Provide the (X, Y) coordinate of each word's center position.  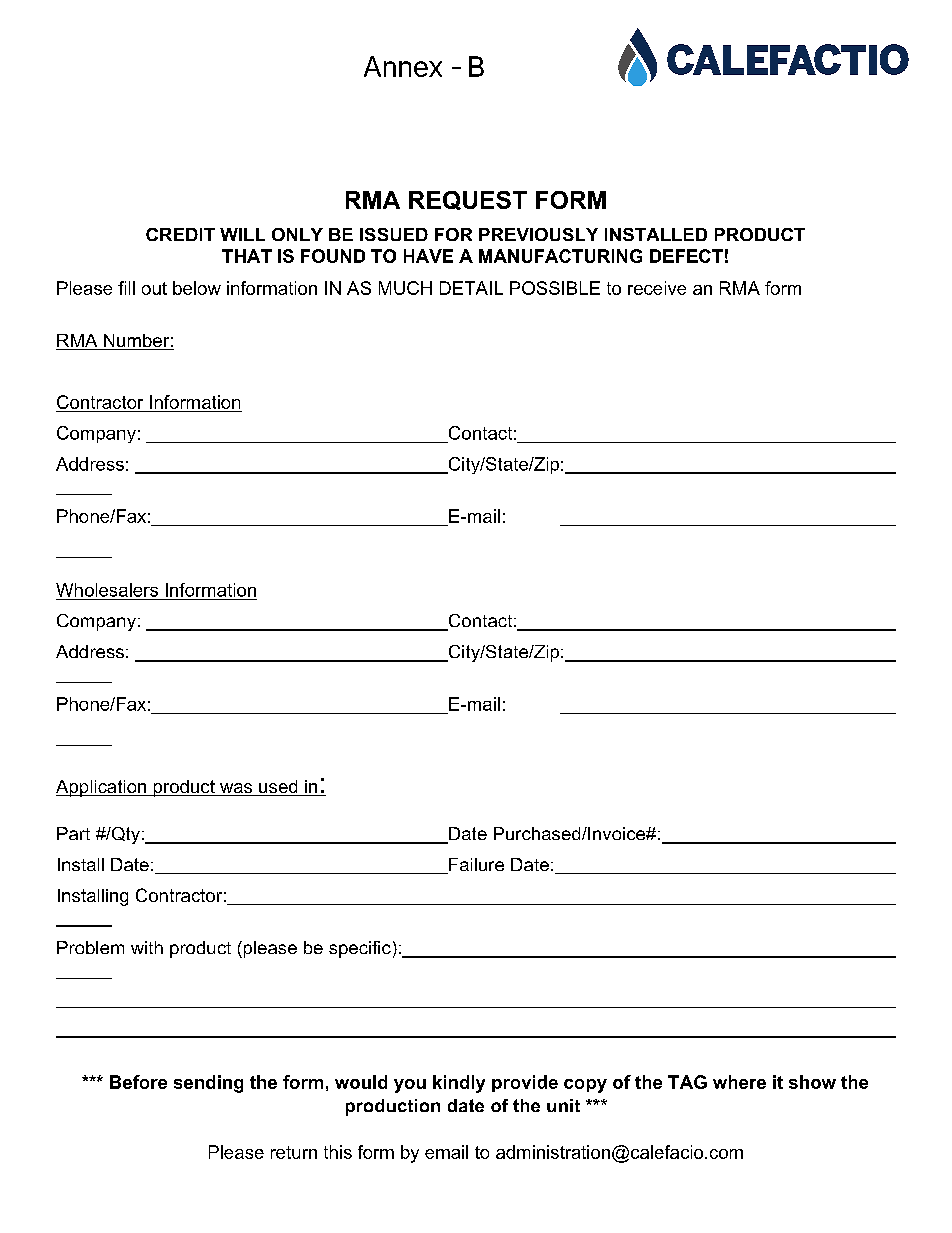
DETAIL (471, 288)
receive (657, 288)
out (154, 288)
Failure (475, 866)
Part (73, 833)
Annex (403, 66)
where (739, 1082)
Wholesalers (107, 590)
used (278, 788)
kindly (459, 1084)
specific (360, 949)
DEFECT (686, 256)
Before (138, 1082)
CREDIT (180, 234)
